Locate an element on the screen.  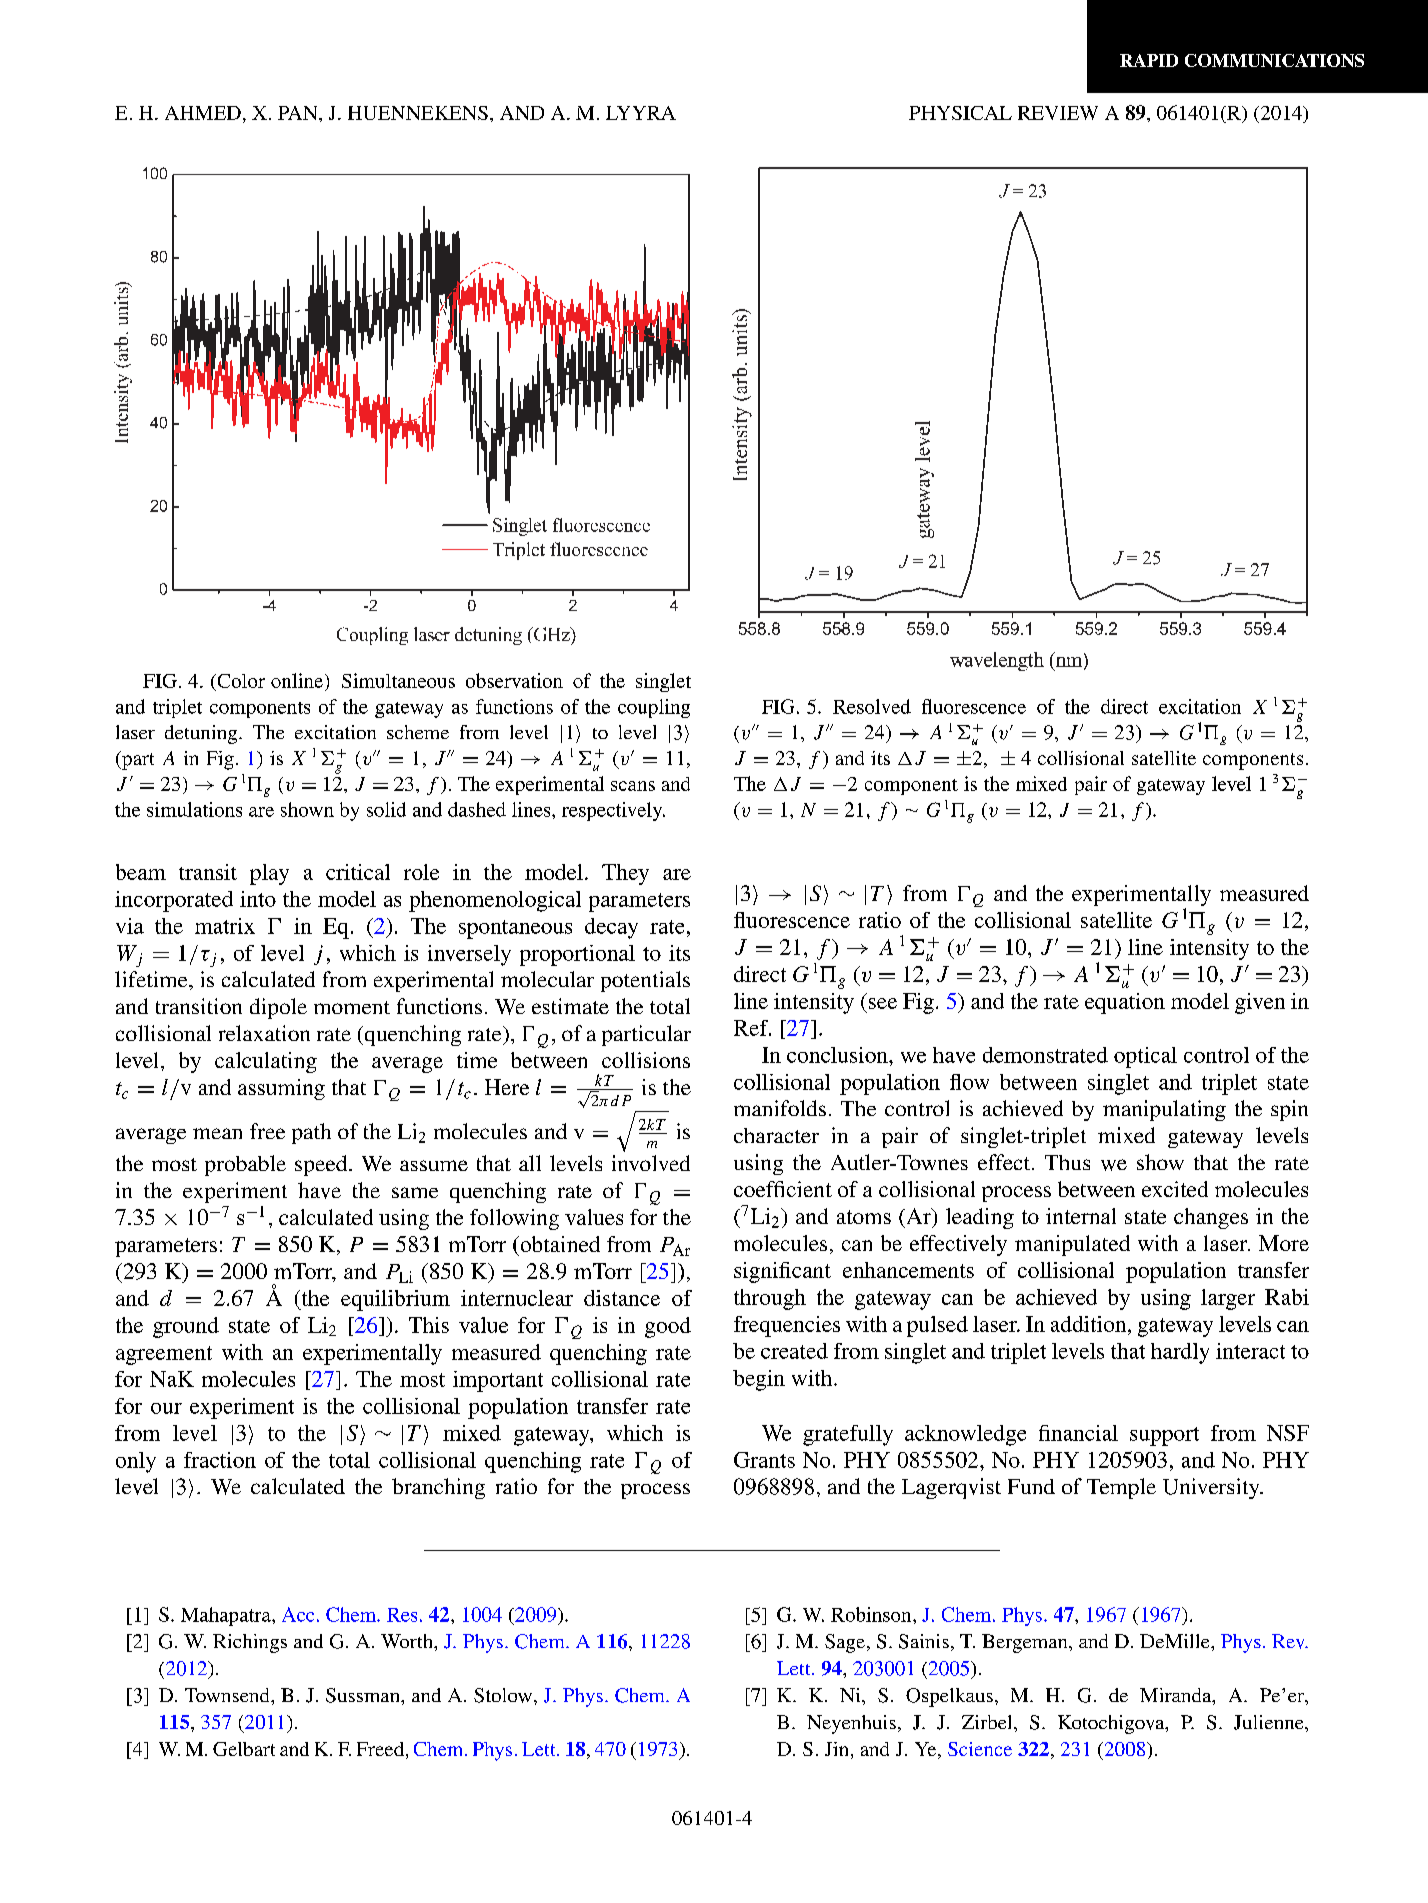
PAN is located at coordinates (299, 113).
